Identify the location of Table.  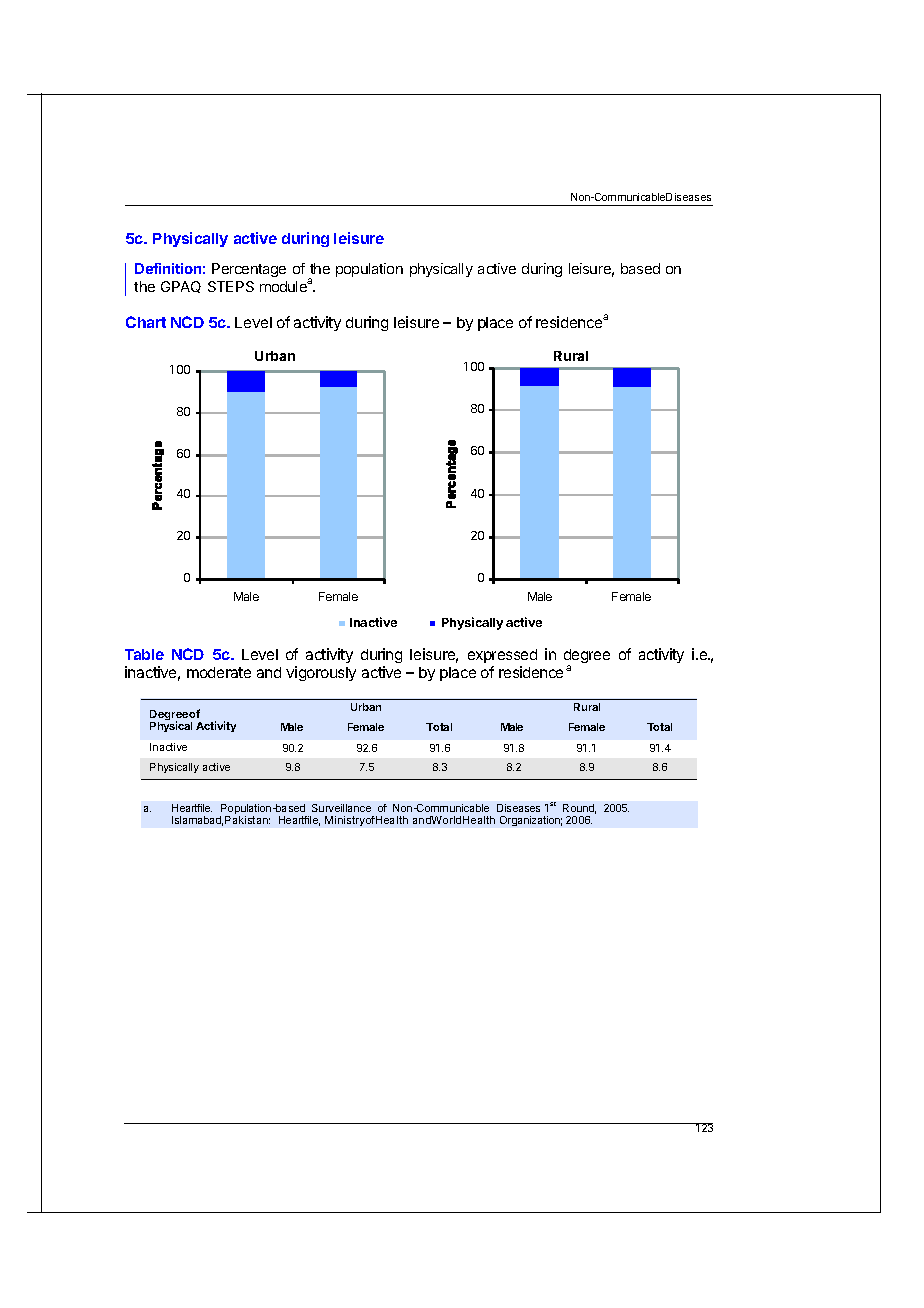
(144, 654).
